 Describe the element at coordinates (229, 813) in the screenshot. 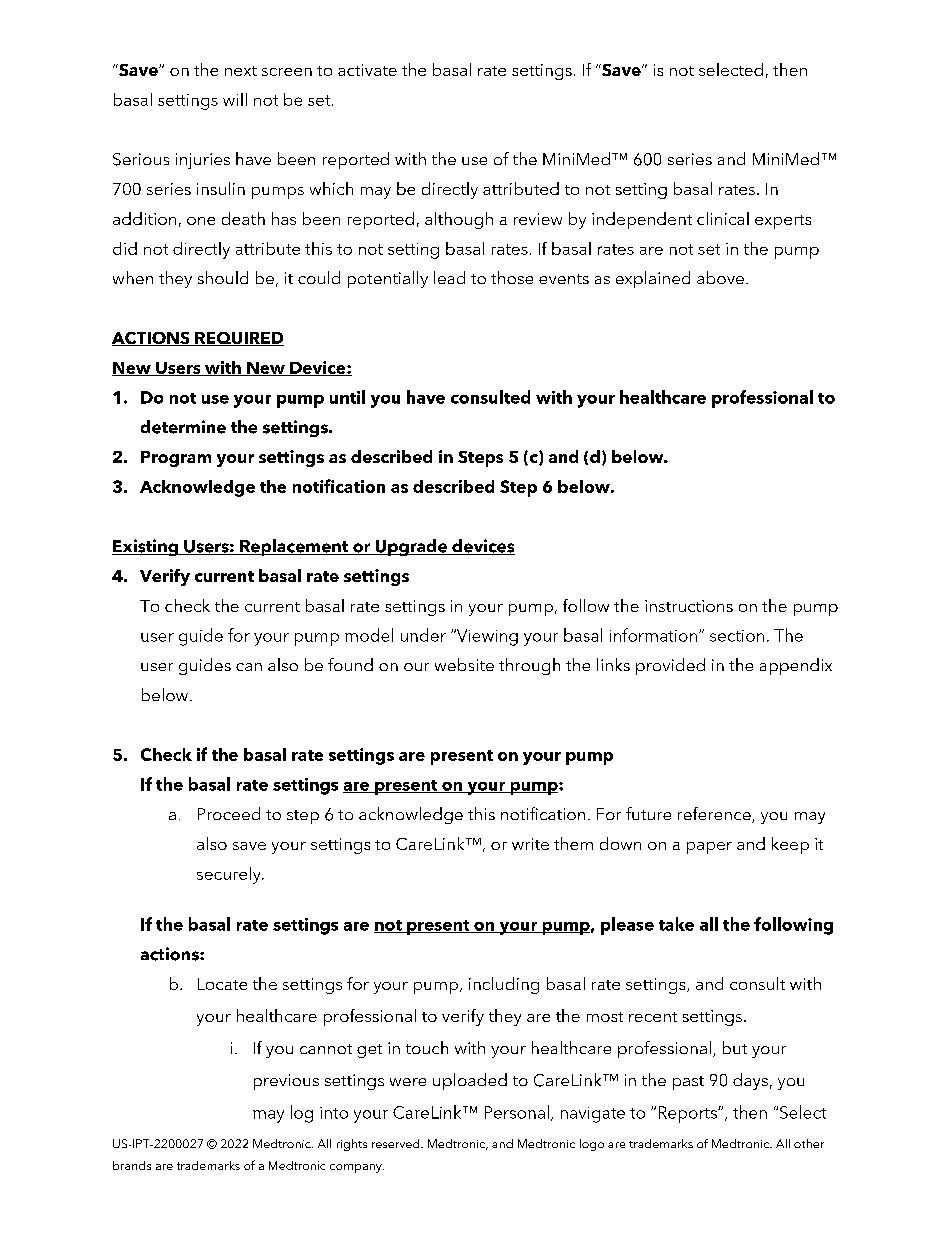

I see `Proceed` at that location.
